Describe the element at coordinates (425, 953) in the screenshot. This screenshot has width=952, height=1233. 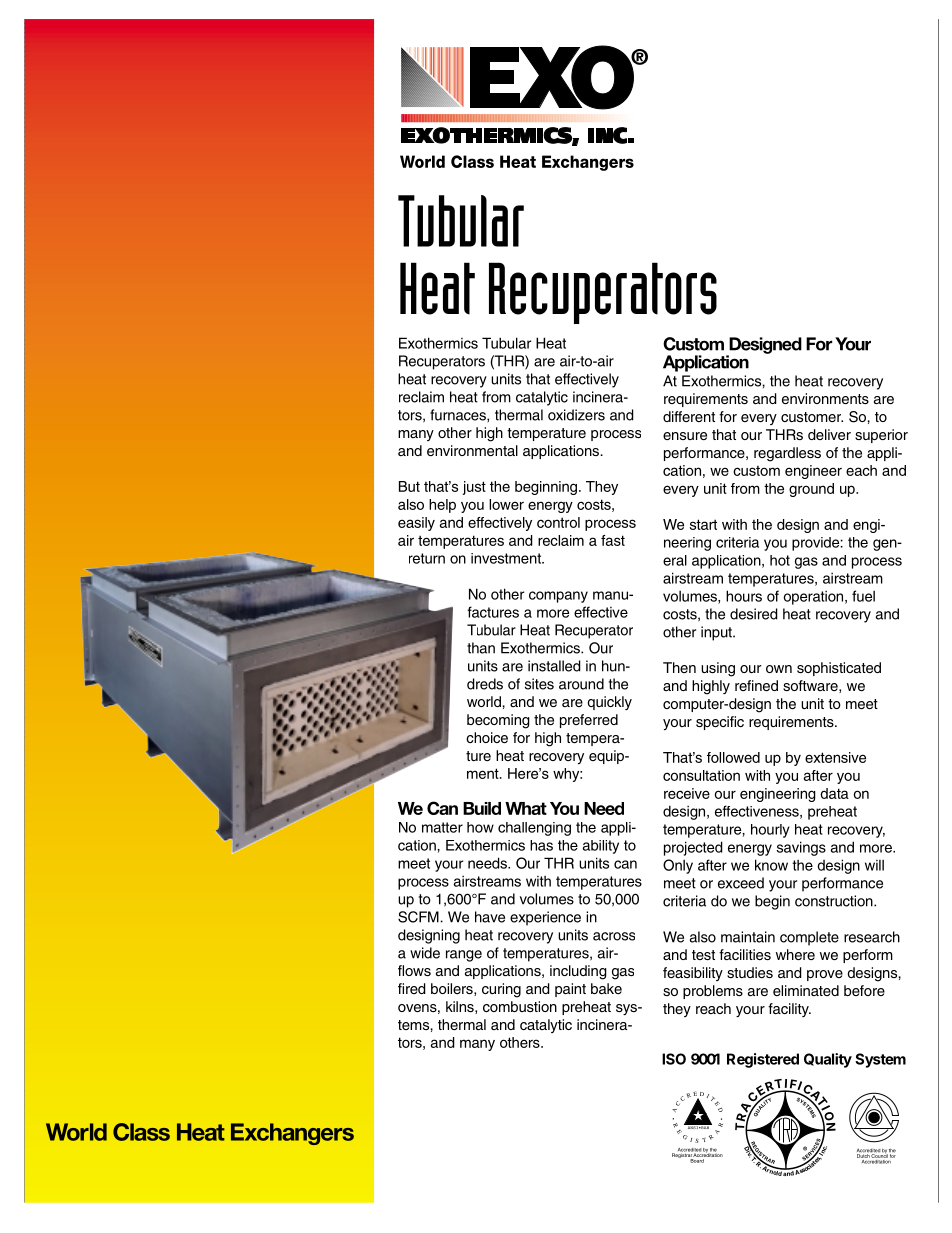
I see `wide` at that location.
